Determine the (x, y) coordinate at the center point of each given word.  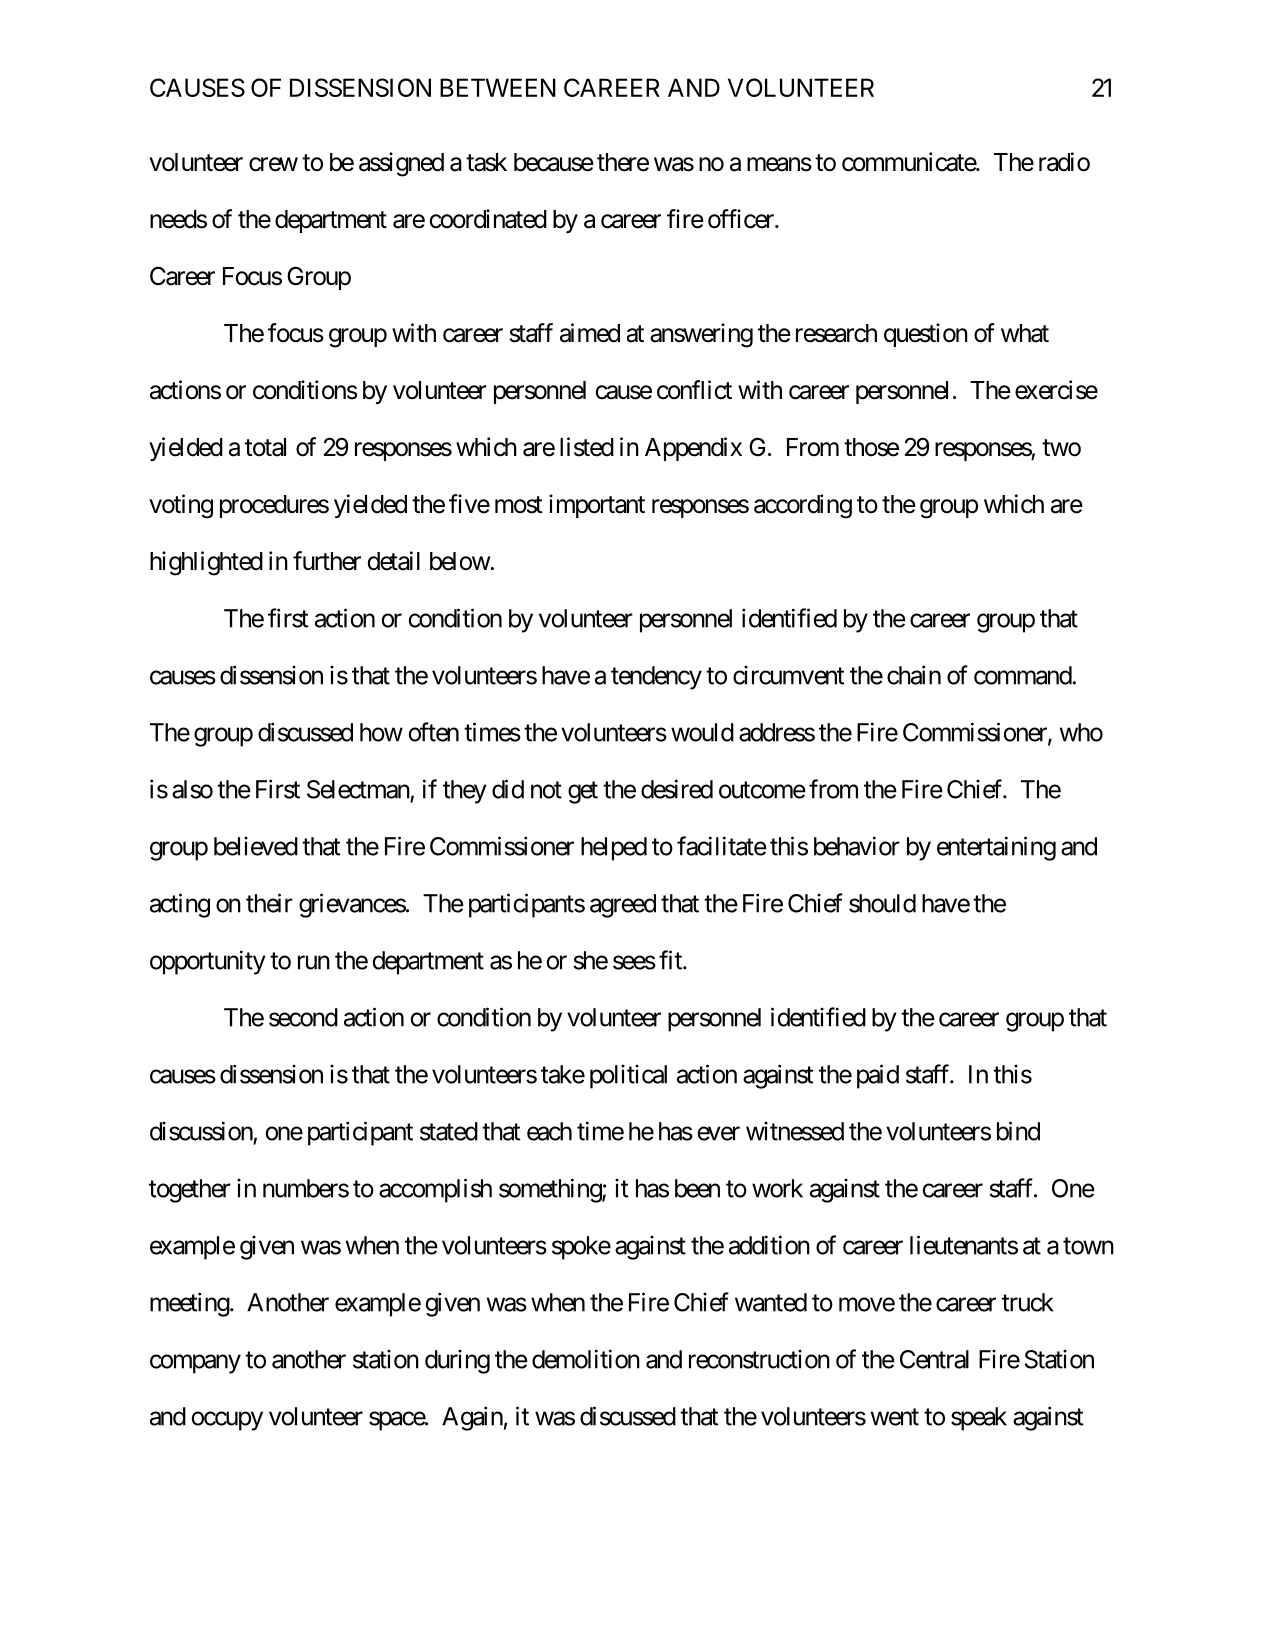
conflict (694, 390)
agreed (623, 906)
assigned (401, 164)
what (1025, 333)
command (1023, 675)
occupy (227, 1421)
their (269, 903)
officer (742, 219)
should (882, 903)
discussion (201, 1131)
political (628, 1077)
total (265, 447)
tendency (656, 678)
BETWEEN (498, 87)
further (327, 561)
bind (1018, 1131)
